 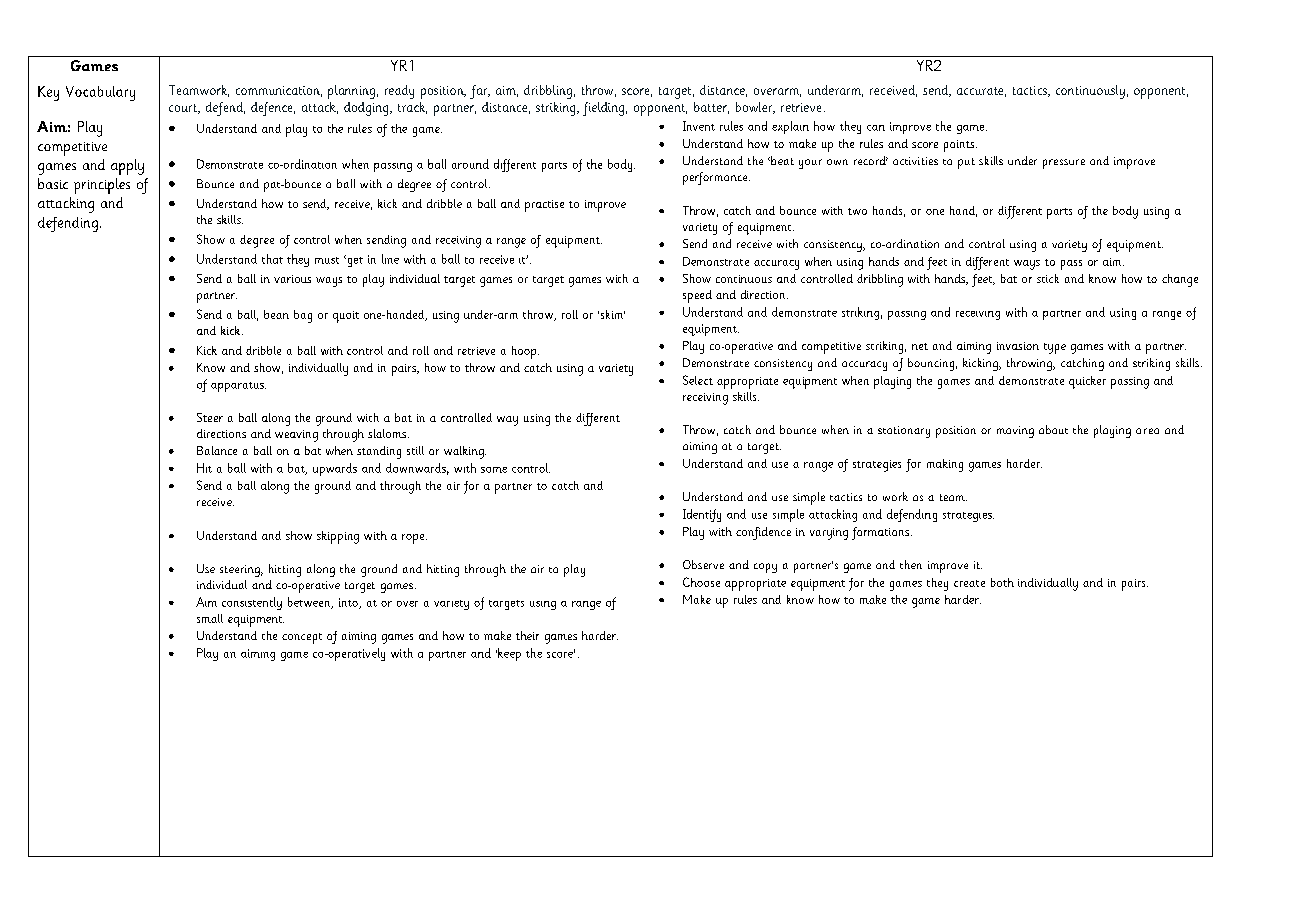 I want to click on can, so click(x=876, y=128).
